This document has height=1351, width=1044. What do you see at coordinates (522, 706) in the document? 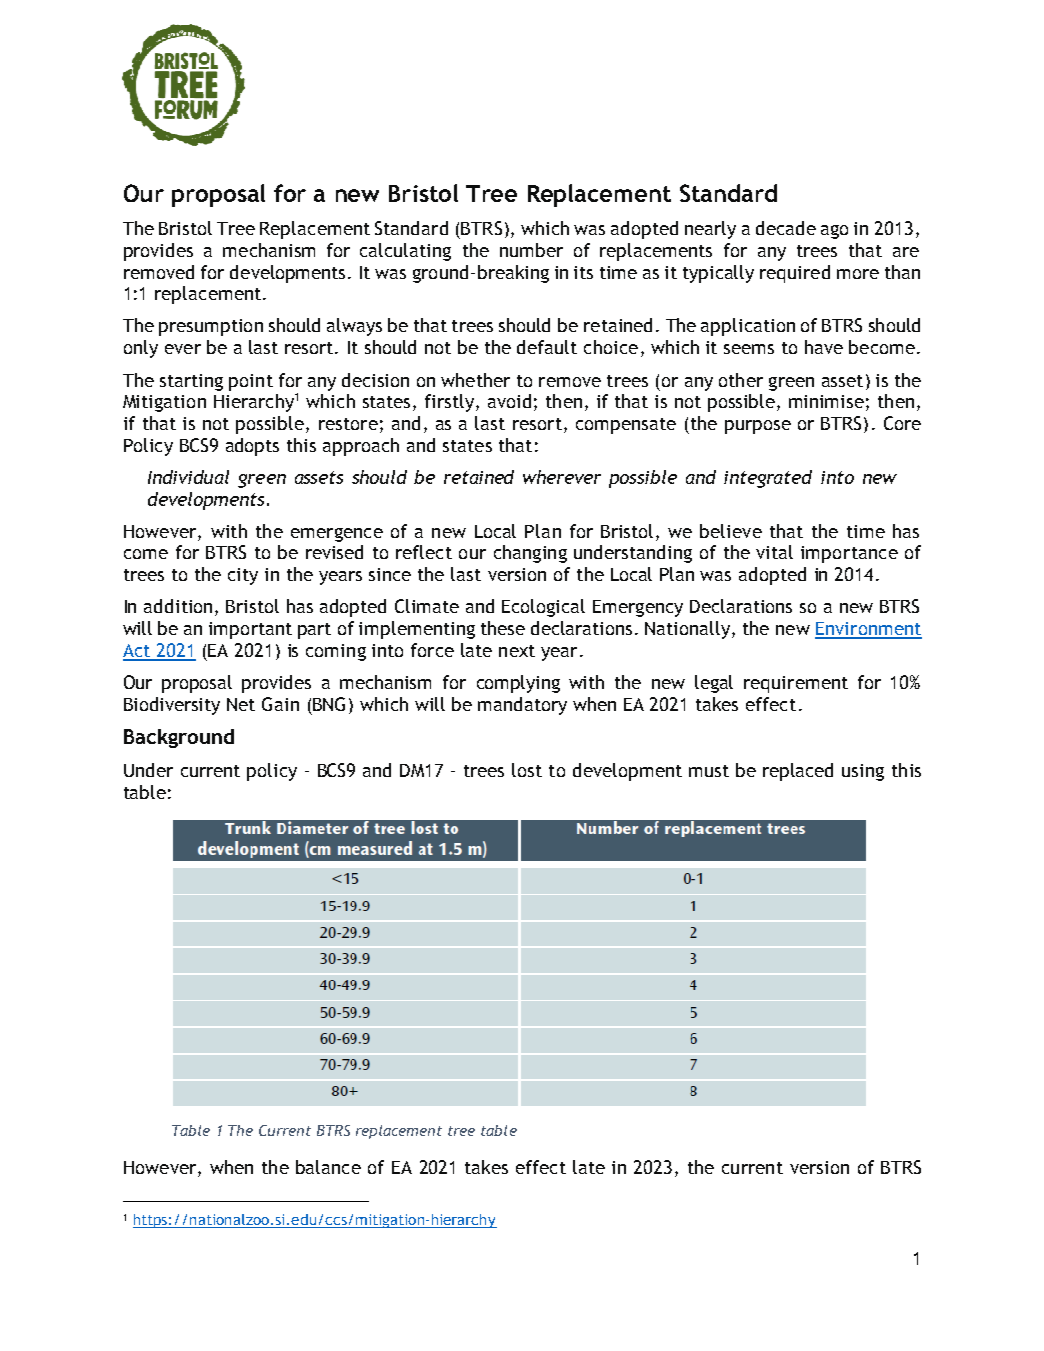
I see `mandatory` at bounding box center [522, 706].
